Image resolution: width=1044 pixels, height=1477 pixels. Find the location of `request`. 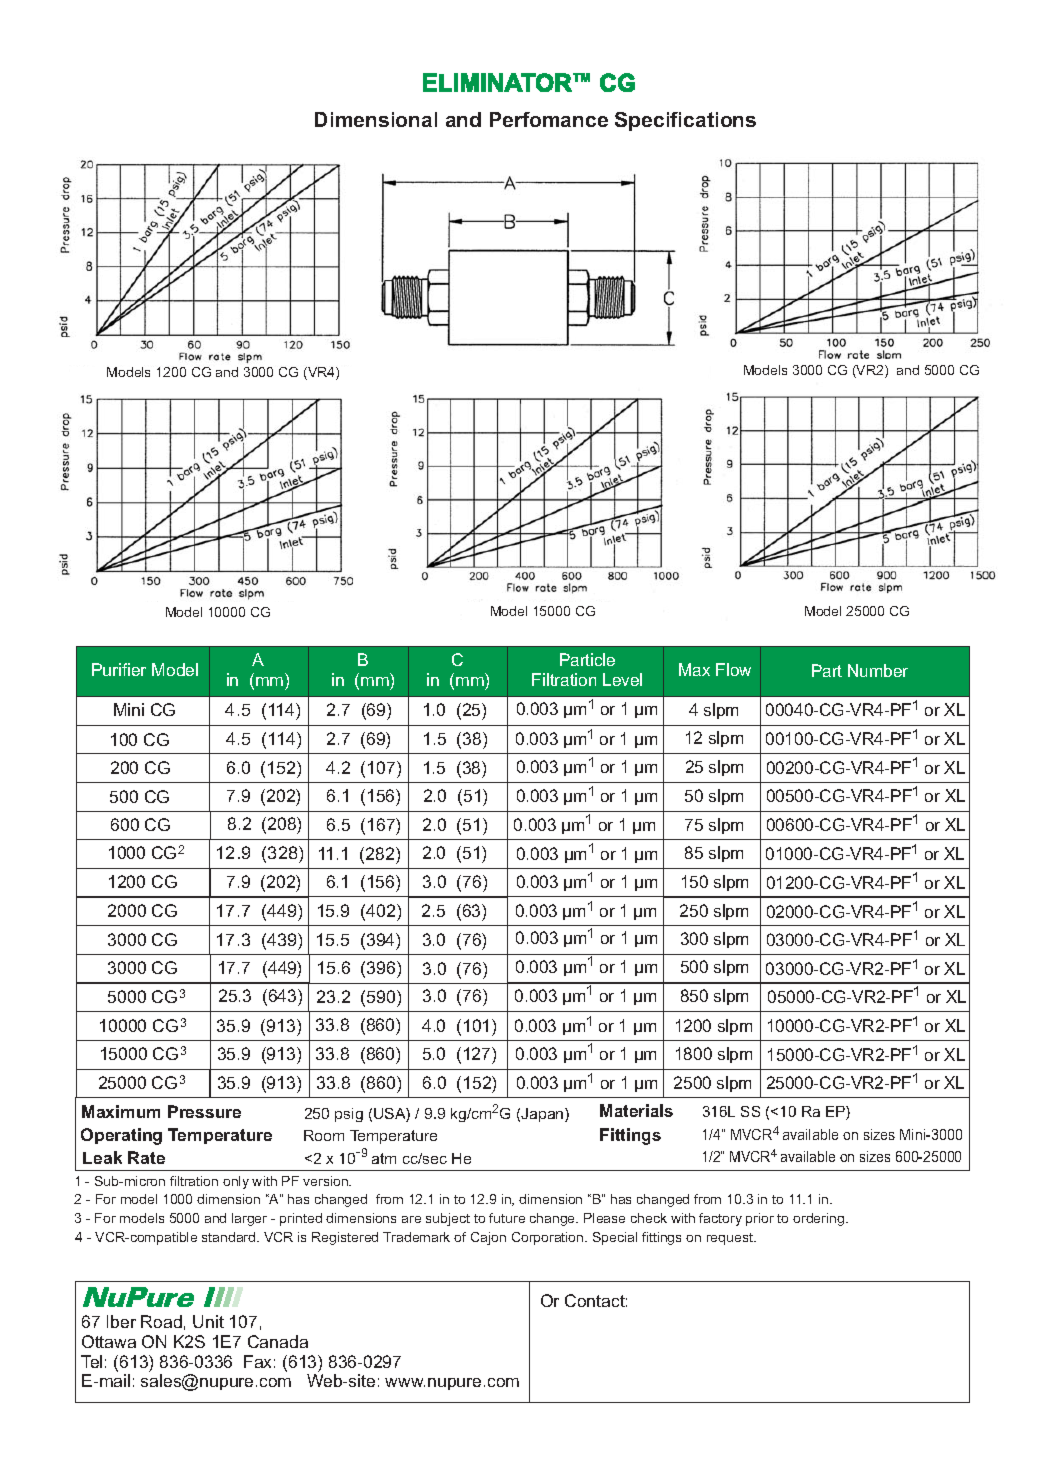

request is located at coordinates (731, 1239).
